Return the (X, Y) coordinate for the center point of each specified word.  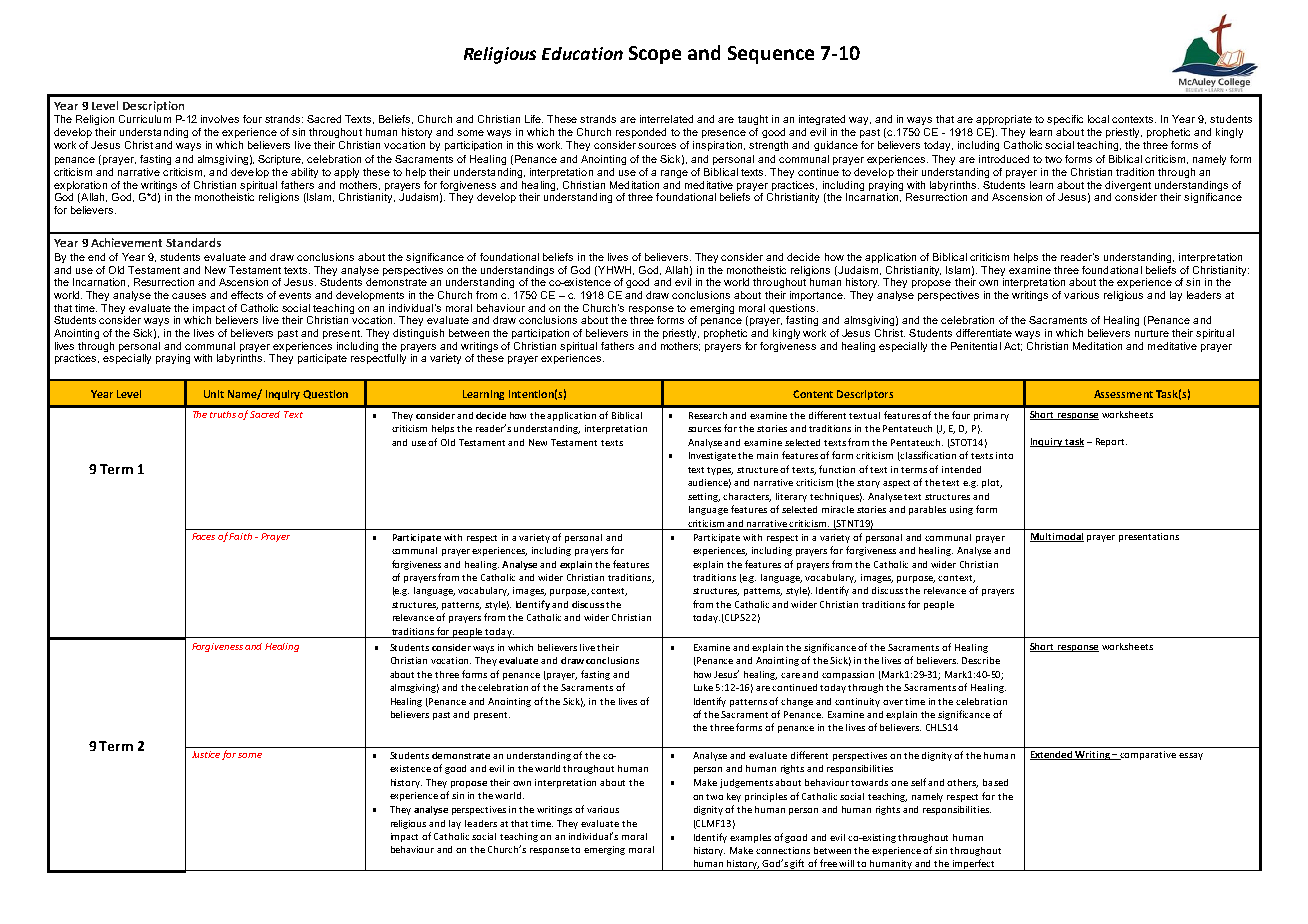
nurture (1152, 333)
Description (153, 106)
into (1004, 455)
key (734, 797)
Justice (206, 754)
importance (817, 296)
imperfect (974, 865)
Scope (655, 55)
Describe (981, 660)
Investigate (714, 456)
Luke (703, 687)
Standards (193, 242)
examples (750, 838)
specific (1065, 120)
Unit (214, 394)
